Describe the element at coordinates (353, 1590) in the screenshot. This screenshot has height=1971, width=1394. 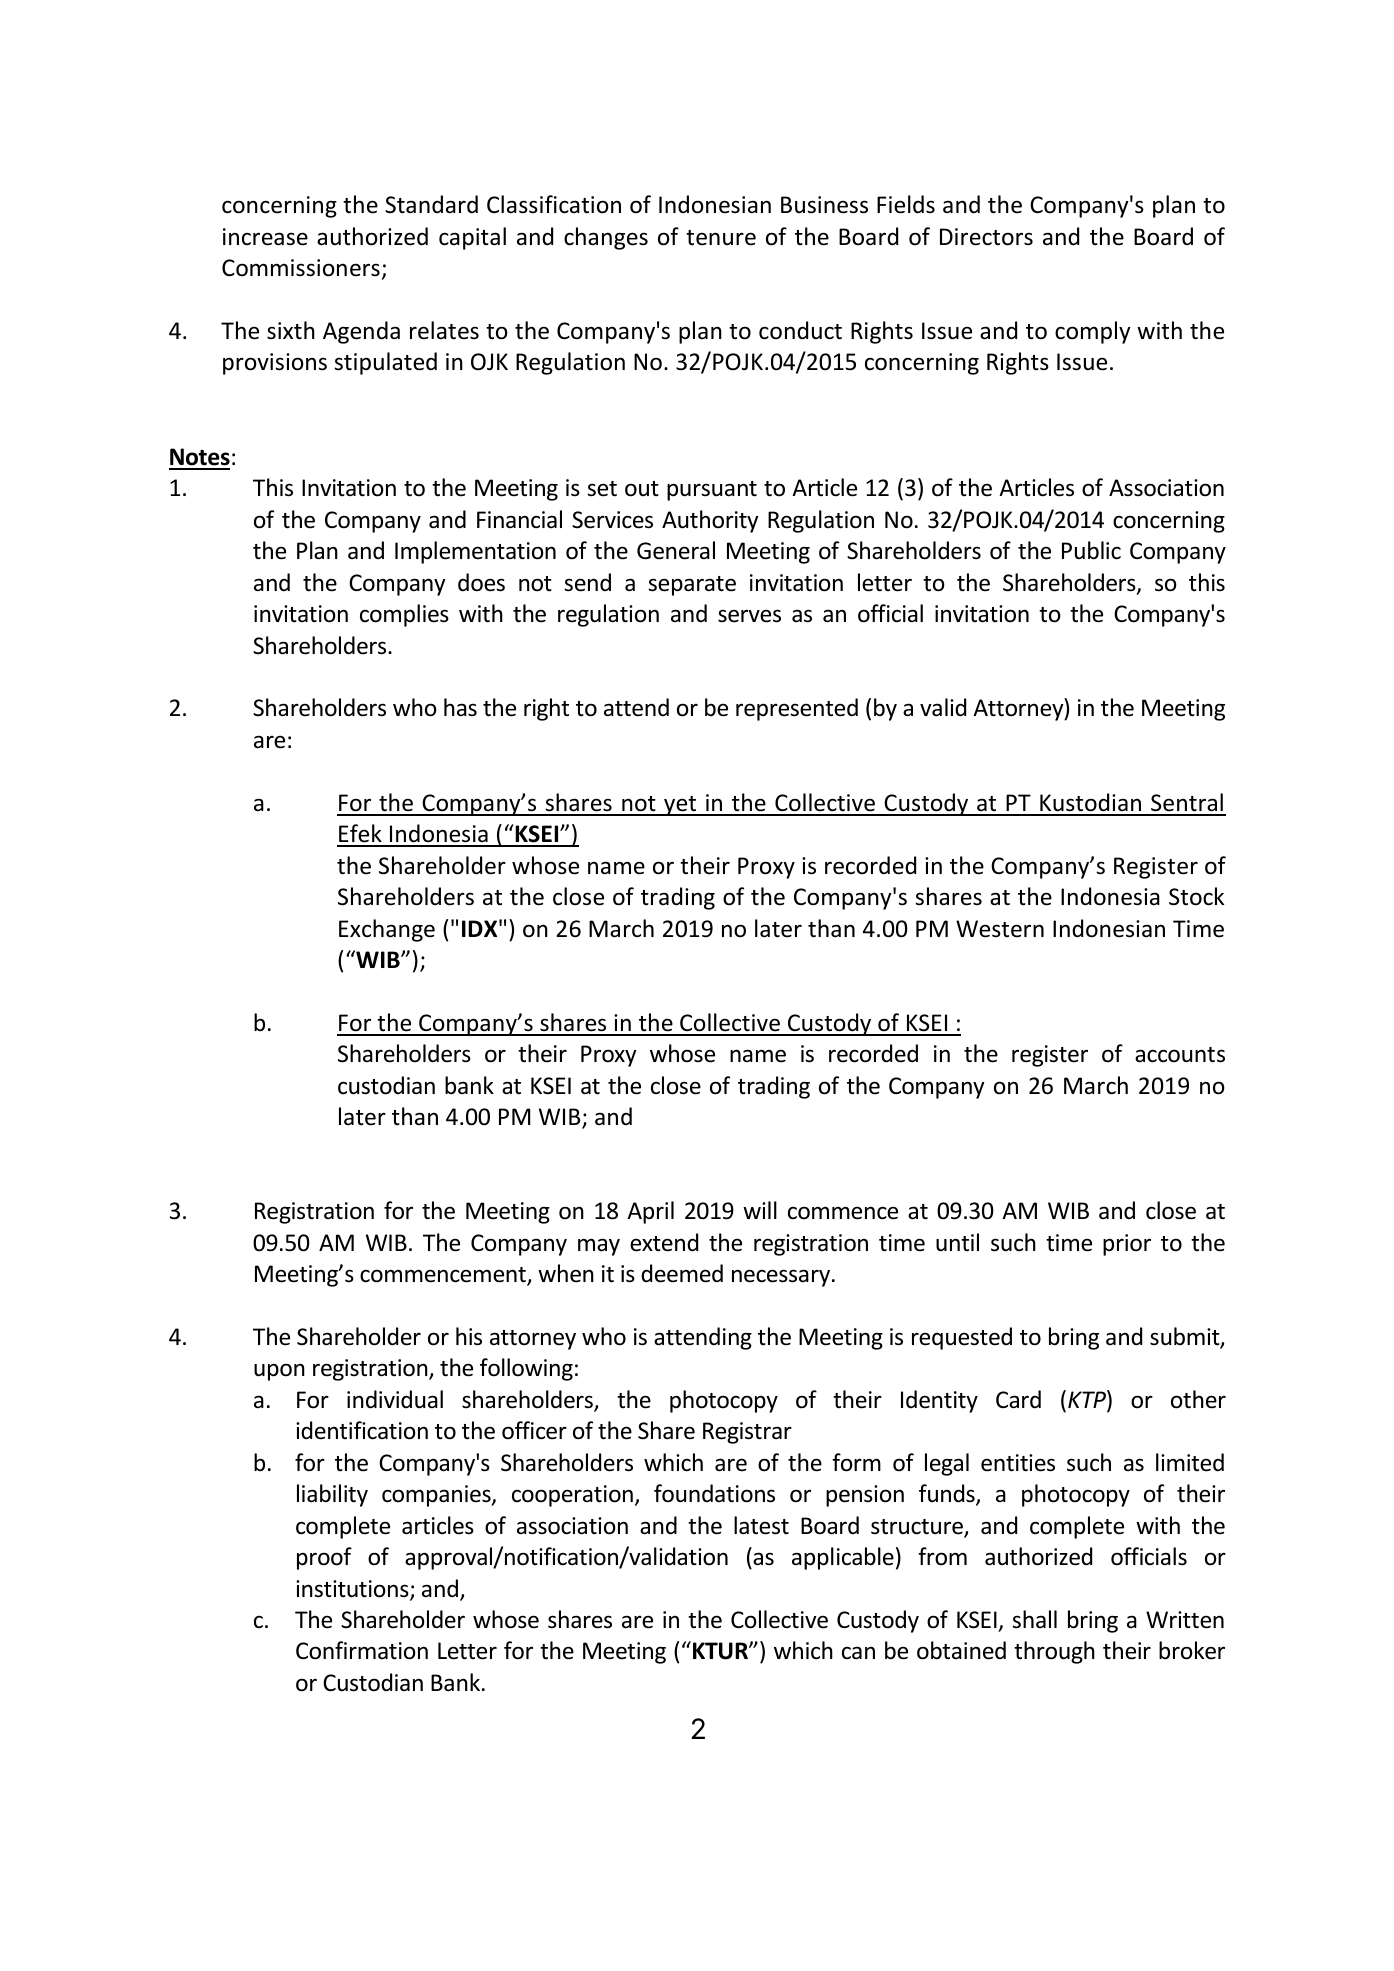
I see `institutions` at that location.
